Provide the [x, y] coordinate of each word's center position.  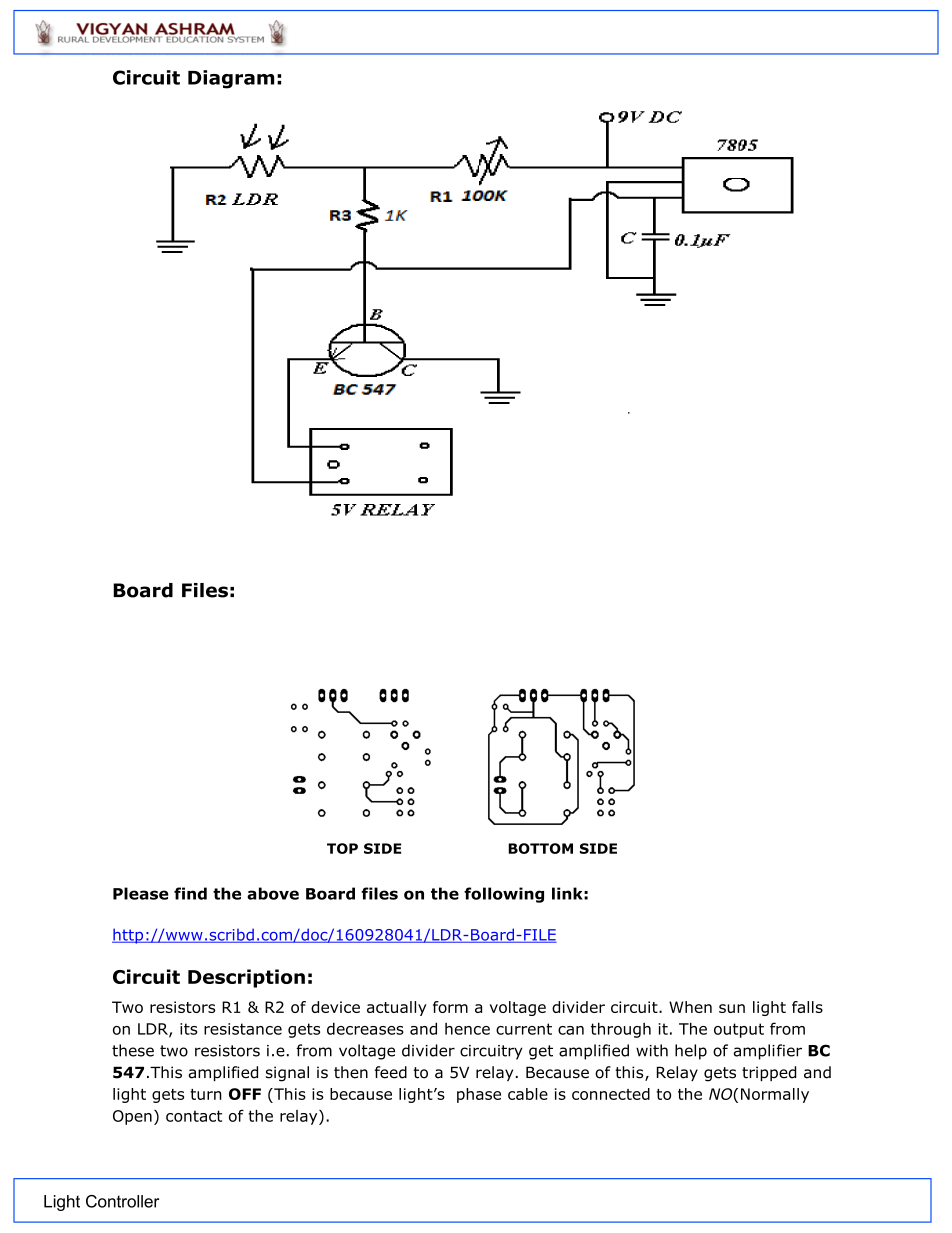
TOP [342, 848]
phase [479, 1095]
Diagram [231, 79]
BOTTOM [540, 848]
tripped [769, 1073]
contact [194, 1116]
